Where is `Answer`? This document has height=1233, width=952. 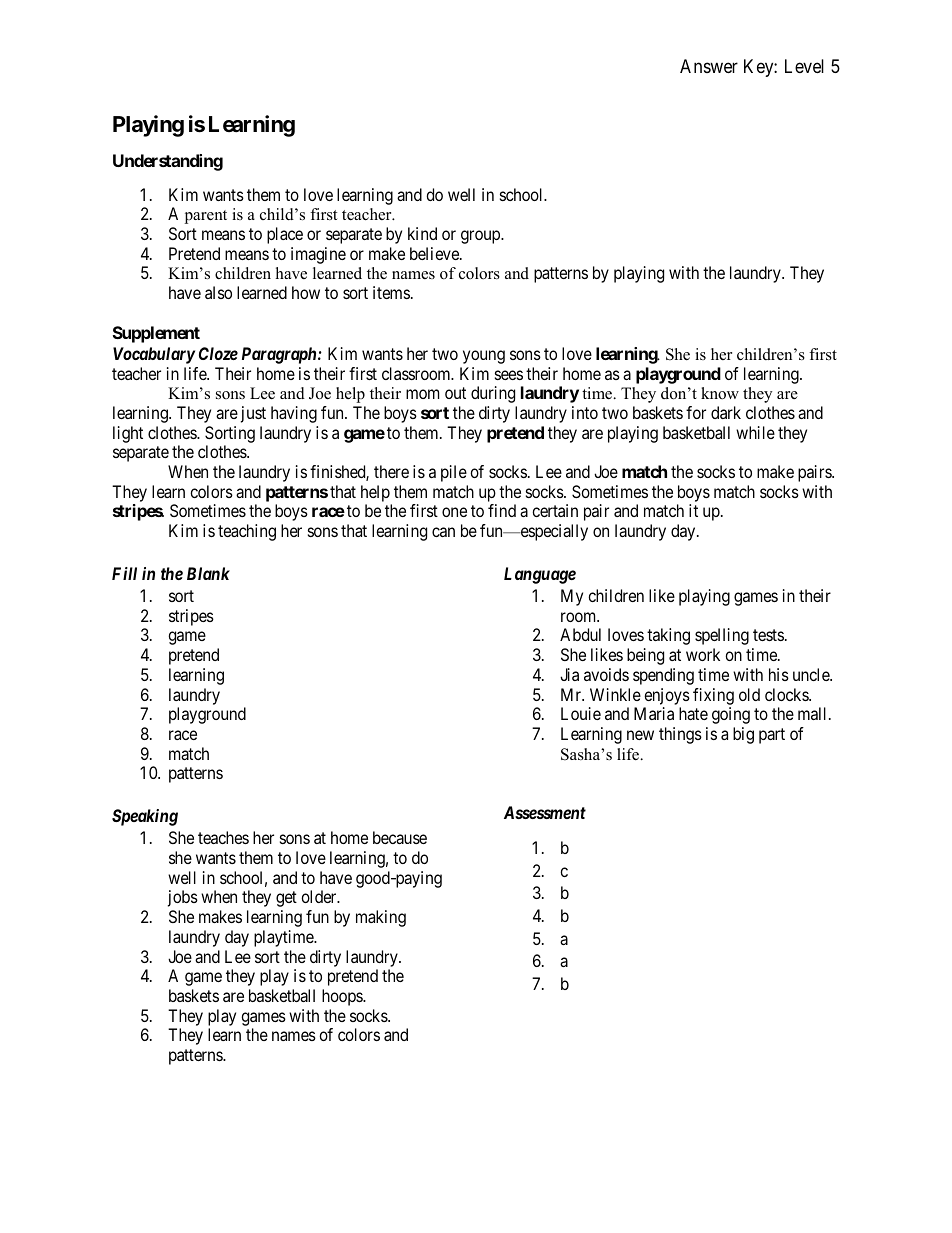
Answer is located at coordinates (709, 66).
